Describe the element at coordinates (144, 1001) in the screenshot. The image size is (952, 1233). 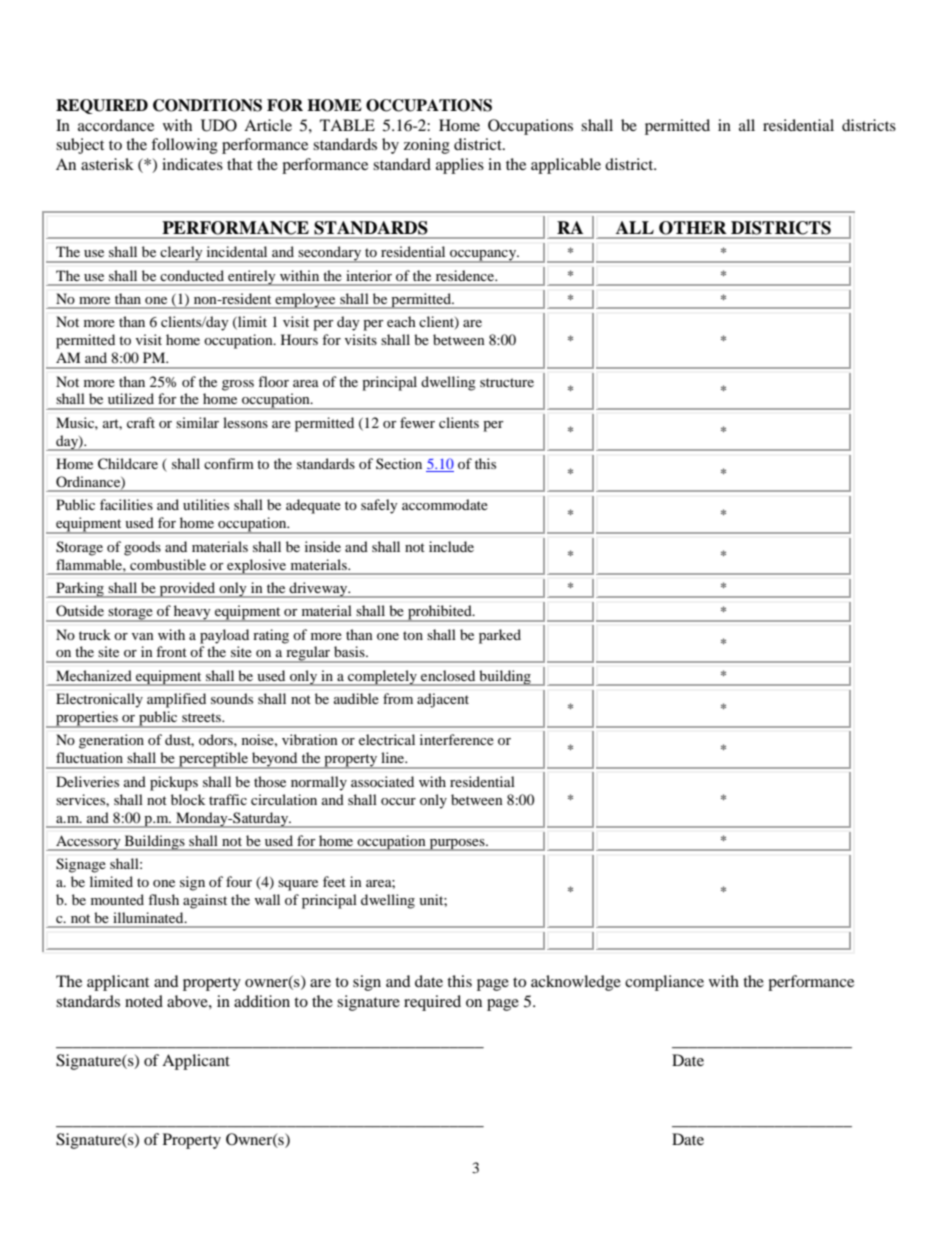
I see `noted` at that location.
